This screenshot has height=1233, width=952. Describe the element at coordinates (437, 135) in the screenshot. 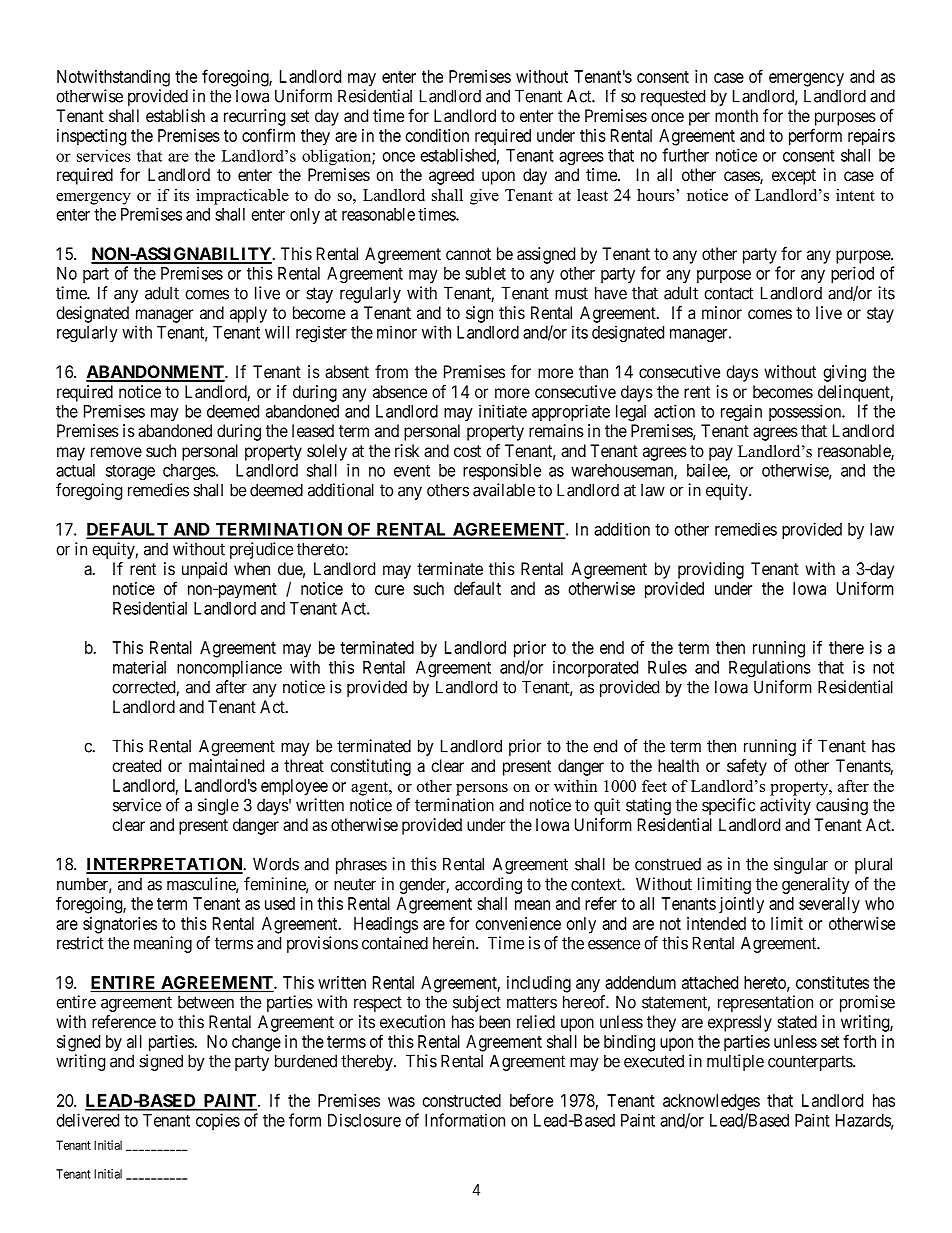

I see `condition` at that location.
